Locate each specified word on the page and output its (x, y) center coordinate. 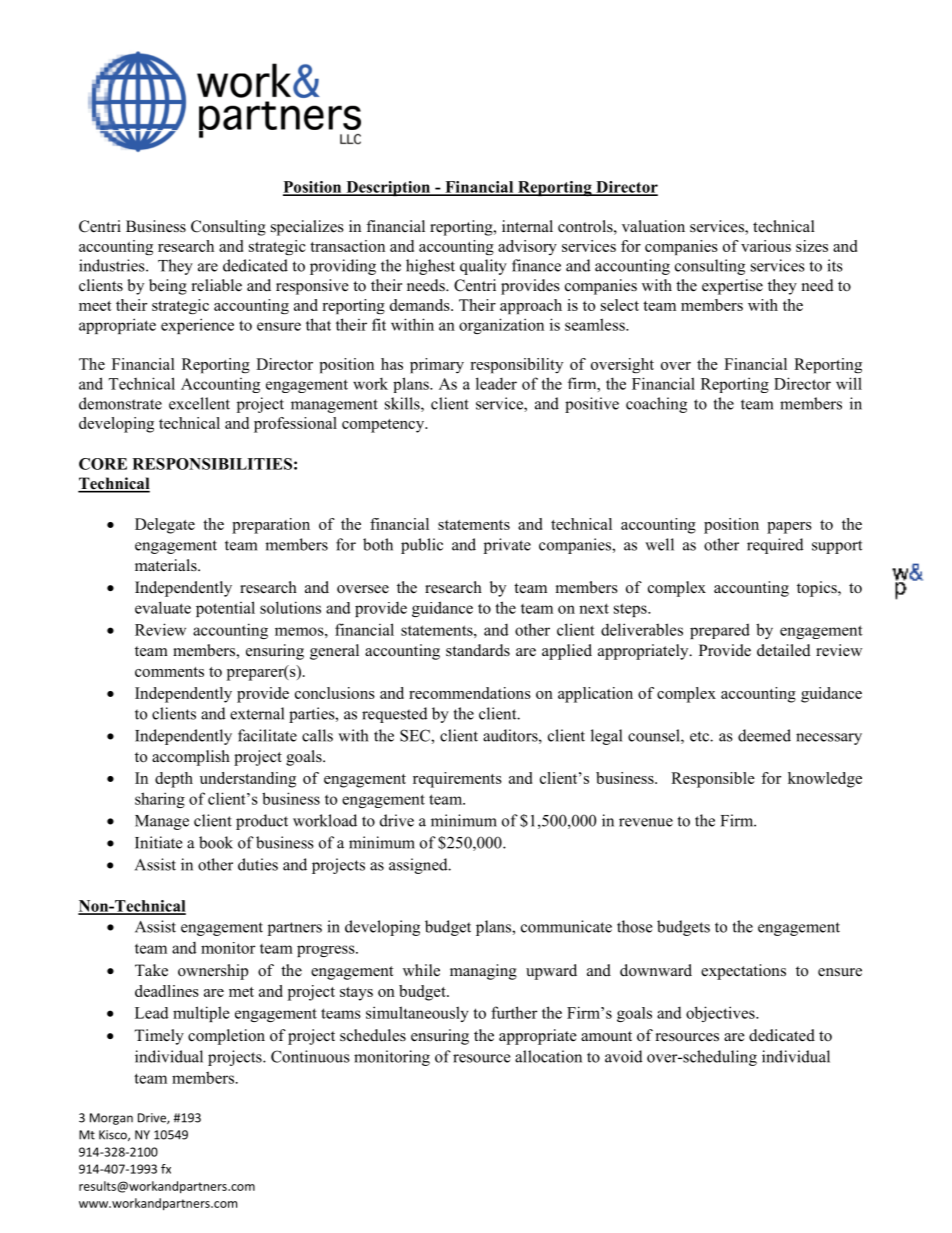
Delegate (165, 526)
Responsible (713, 780)
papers (789, 528)
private (507, 546)
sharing (160, 800)
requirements (457, 780)
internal (527, 226)
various (766, 246)
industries (113, 265)
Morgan (111, 1119)
